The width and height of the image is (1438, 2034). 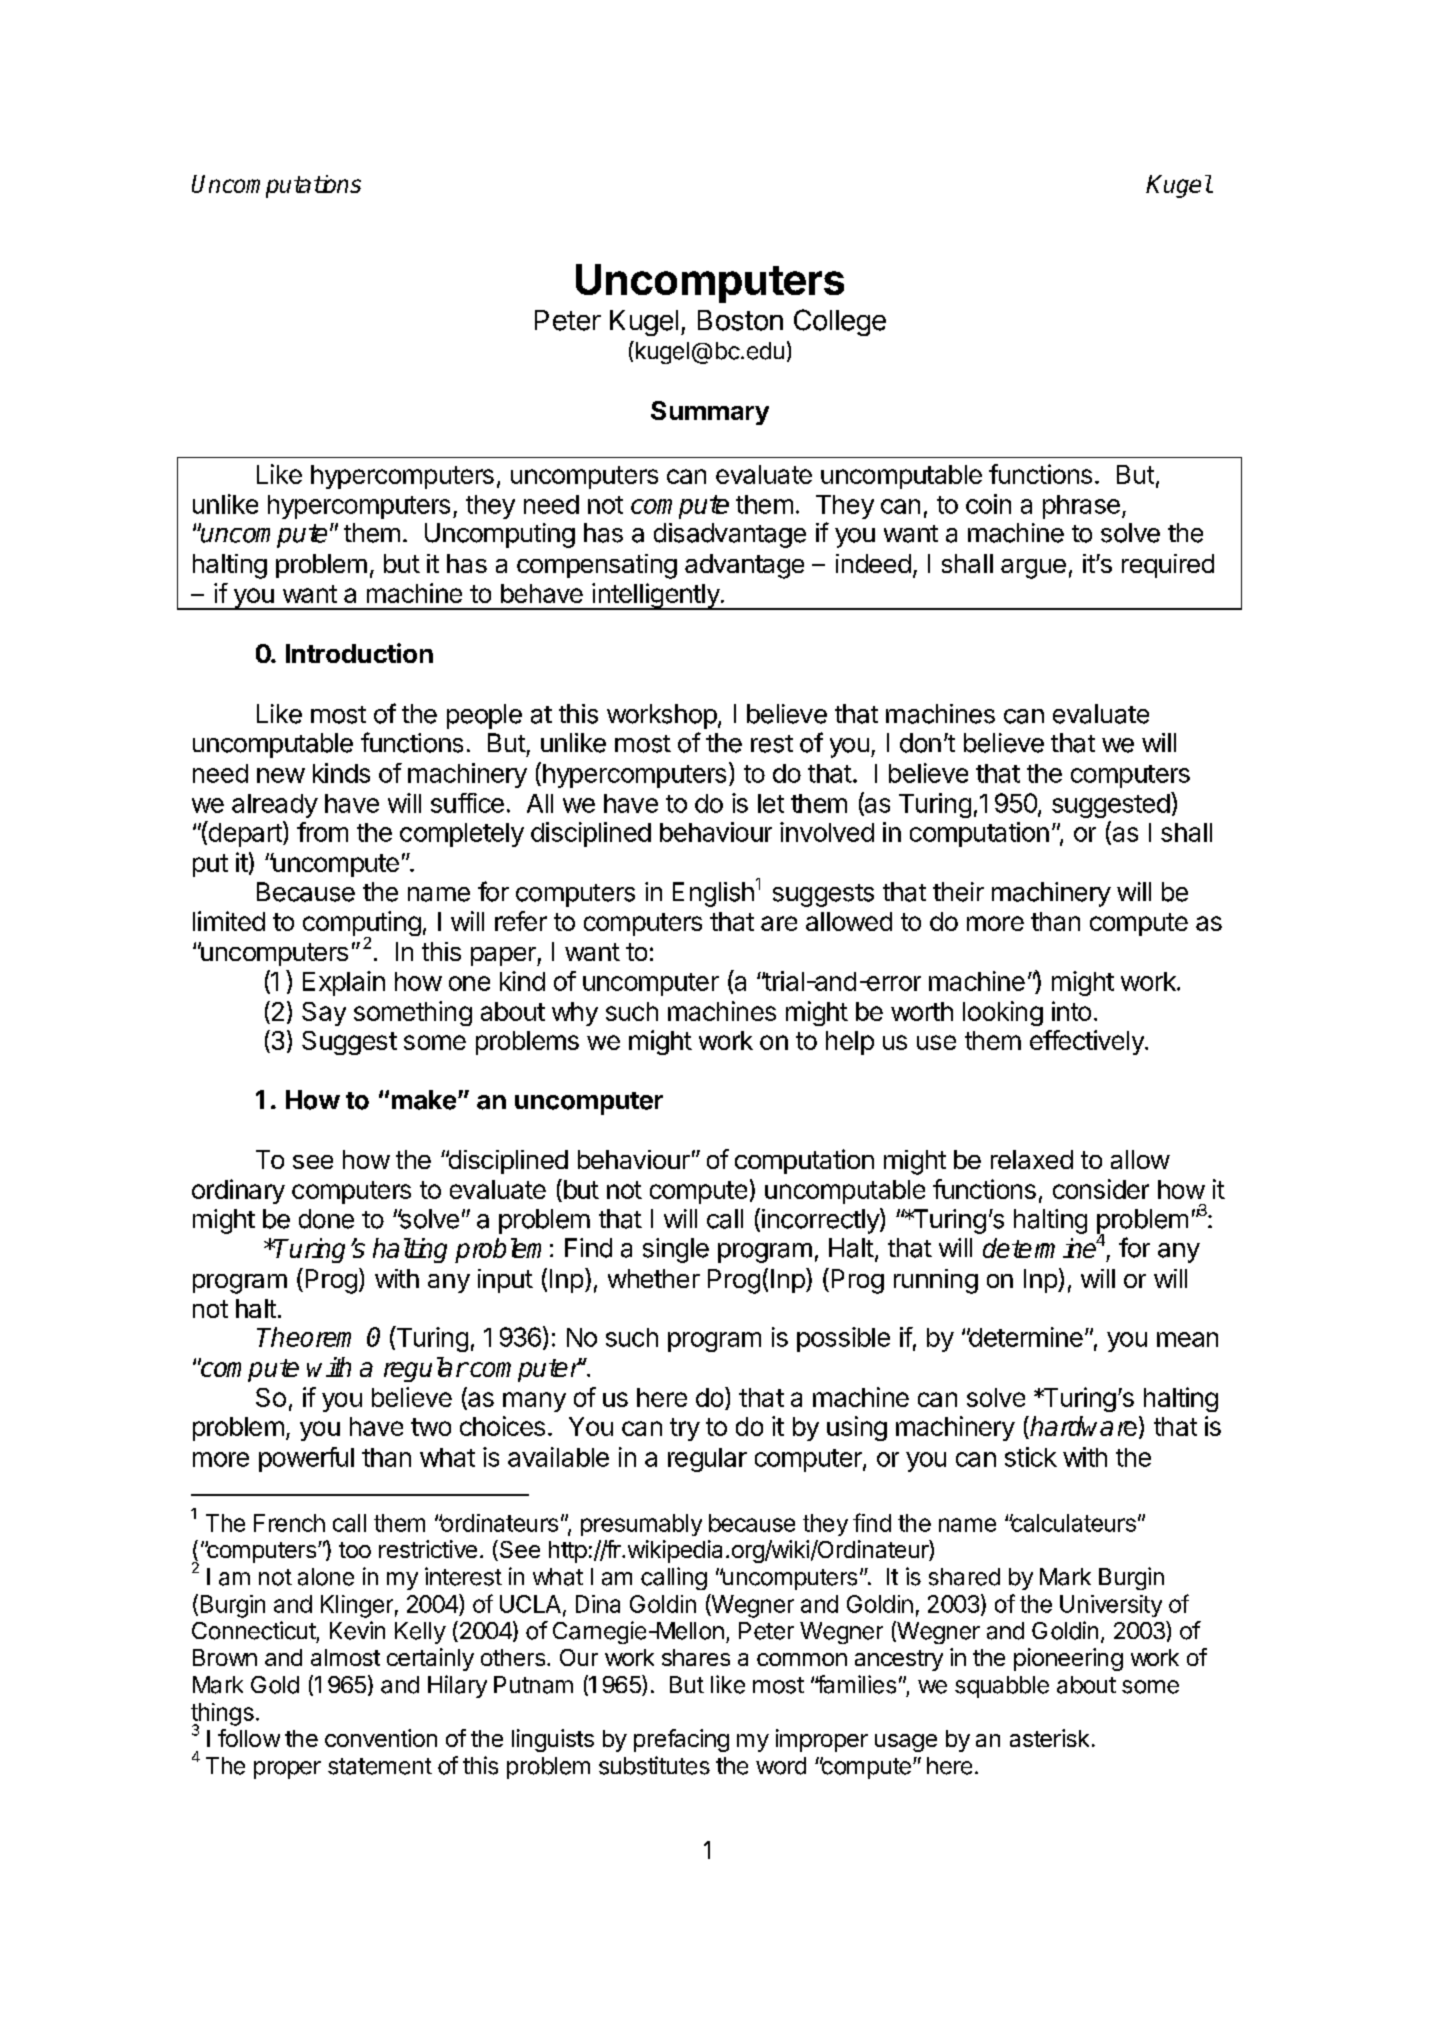 What do you see at coordinates (322, 832) in the image?
I see `from` at bounding box center [322, 832].
